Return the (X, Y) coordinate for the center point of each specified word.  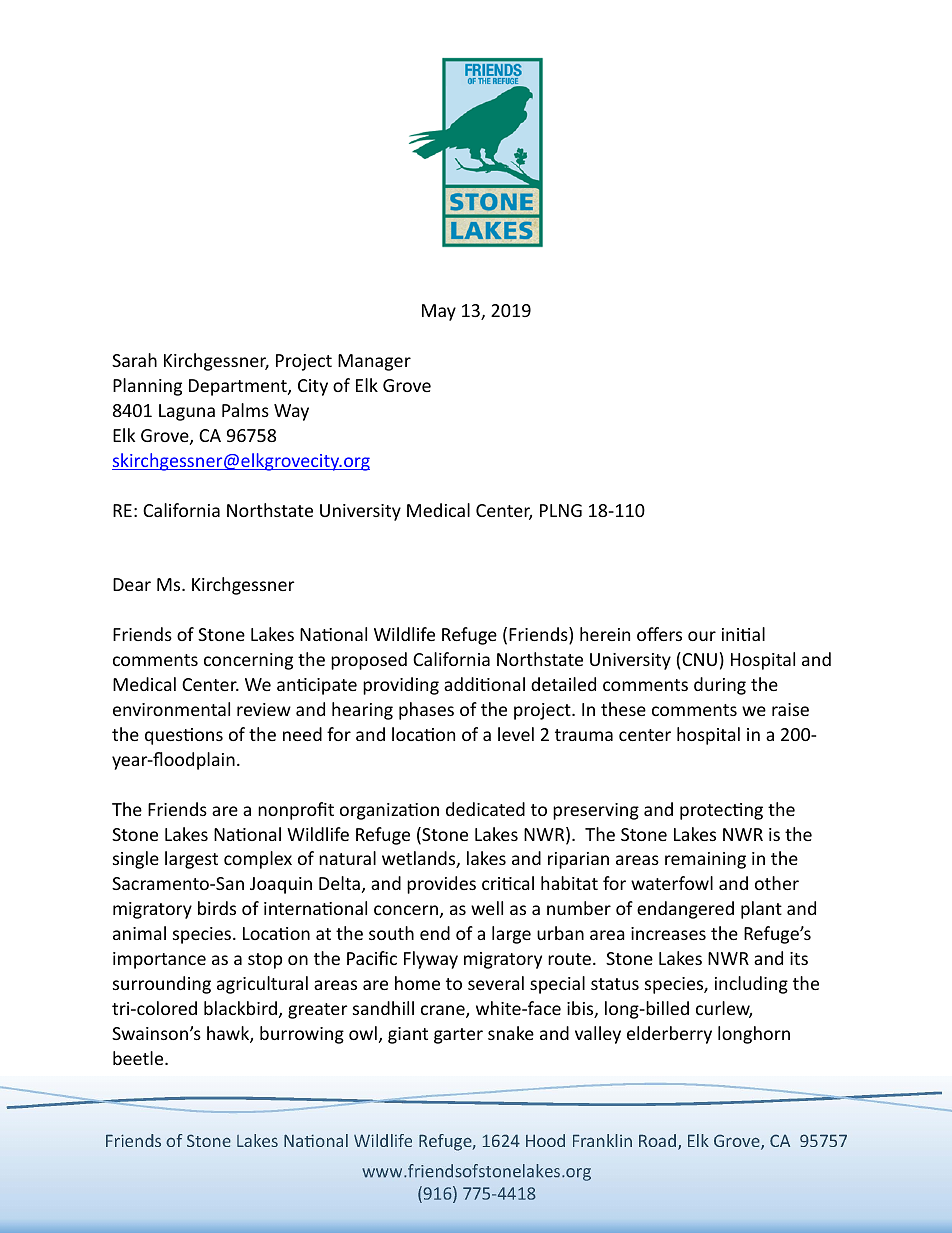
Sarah (134, 360)
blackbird (240, 1008)
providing (401, 686)
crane (444, 1011)
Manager (374, 362)
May (439, 312)
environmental (171, 709)
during (720, 686)
